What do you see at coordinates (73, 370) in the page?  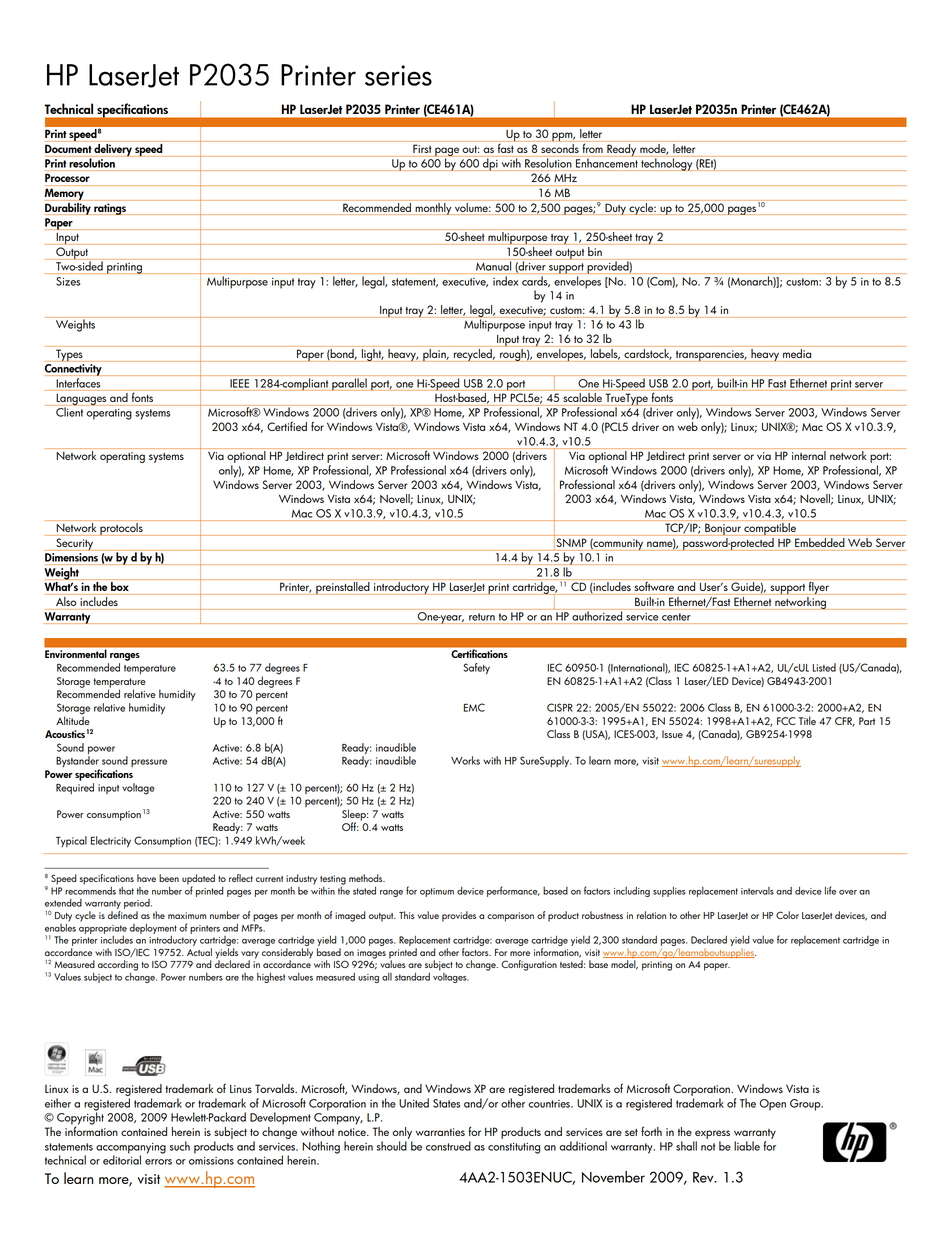 I see `Connectivity` at bounding box center [73, 370].
